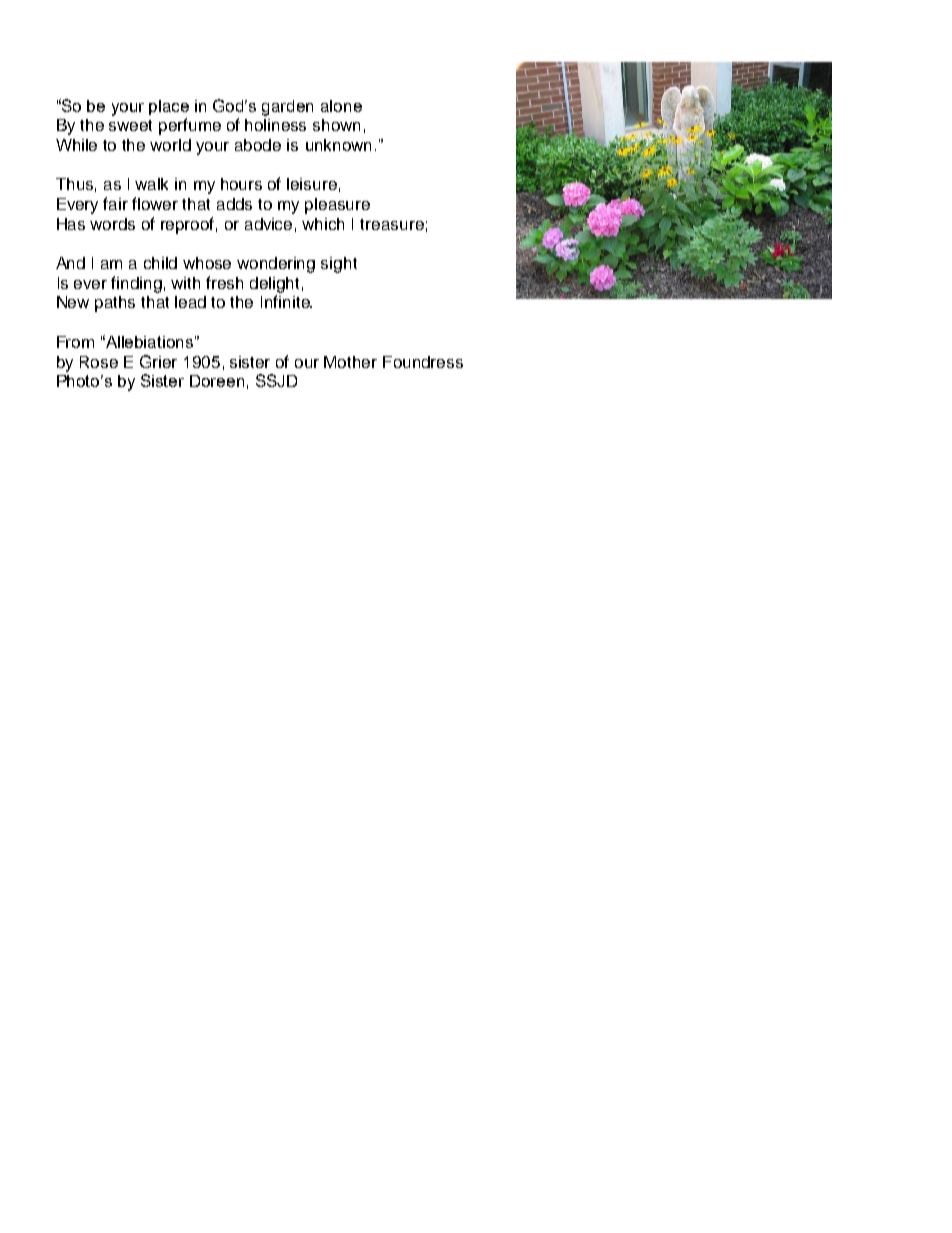  Describe the element at coordinates (190, 126) in the page. I see `perfume` at that location.
